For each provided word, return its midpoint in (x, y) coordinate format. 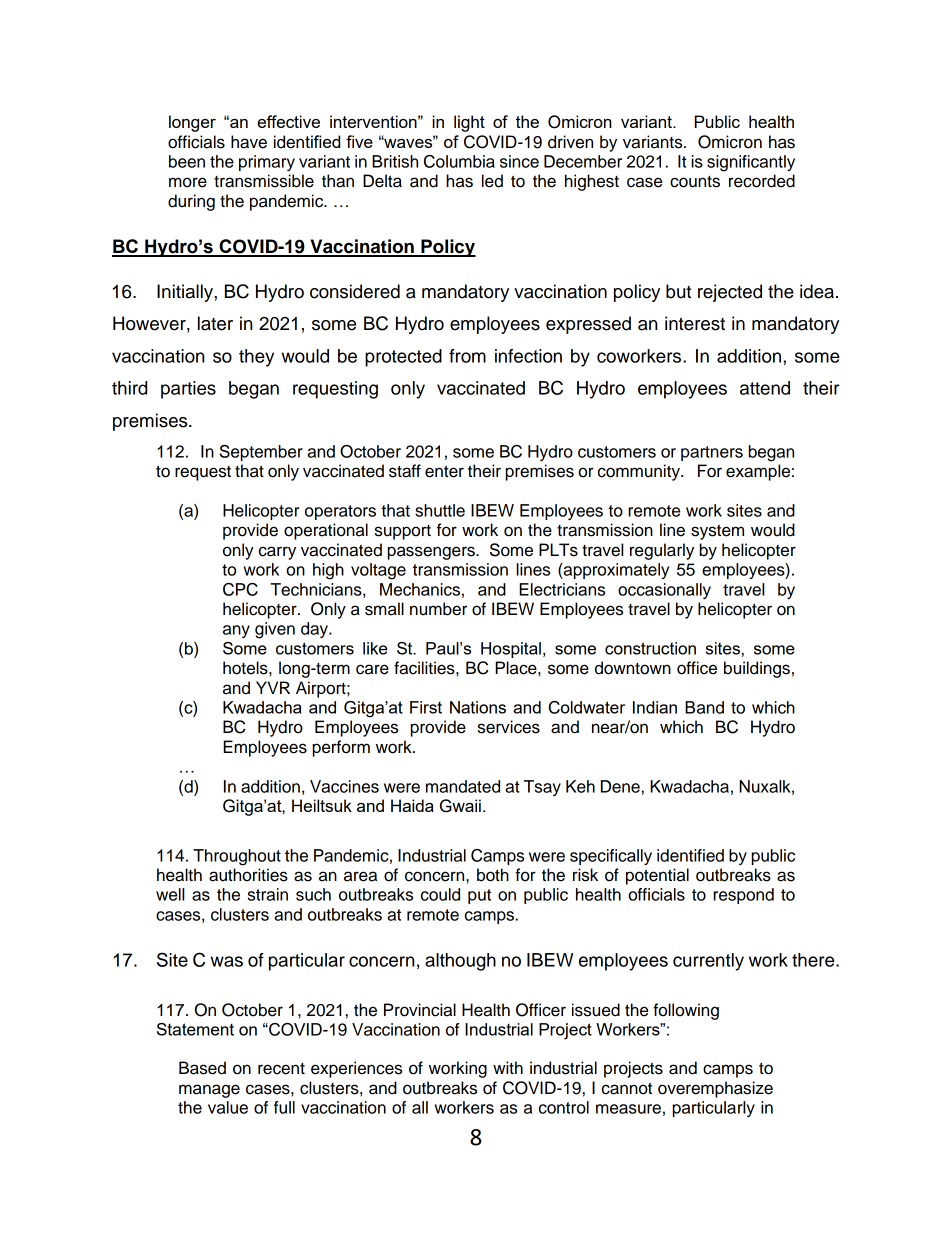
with (508, 1067)
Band (704, 707)
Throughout (237, 857)
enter (444, 471)
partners (712, 453)
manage (209, 1091)
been (187, 161)
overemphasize (715, 1089)
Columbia (459, 161)
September (261, 453)
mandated (463, 786)
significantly (751, 163)
